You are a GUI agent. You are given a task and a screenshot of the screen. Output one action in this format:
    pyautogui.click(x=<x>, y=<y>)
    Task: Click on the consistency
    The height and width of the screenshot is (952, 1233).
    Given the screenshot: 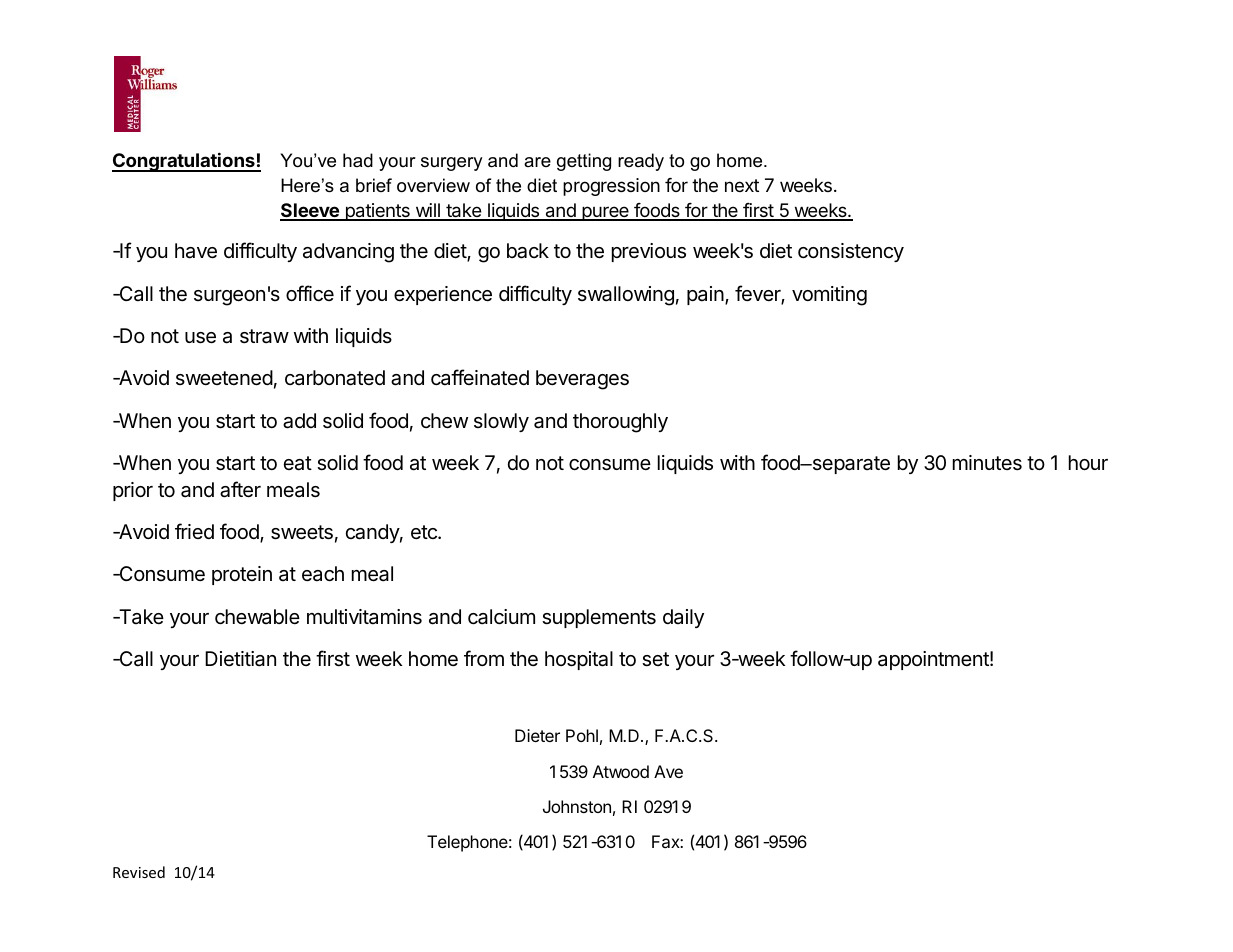 What is the action you would take?
    pyautogui.click(x=851, y=252)
